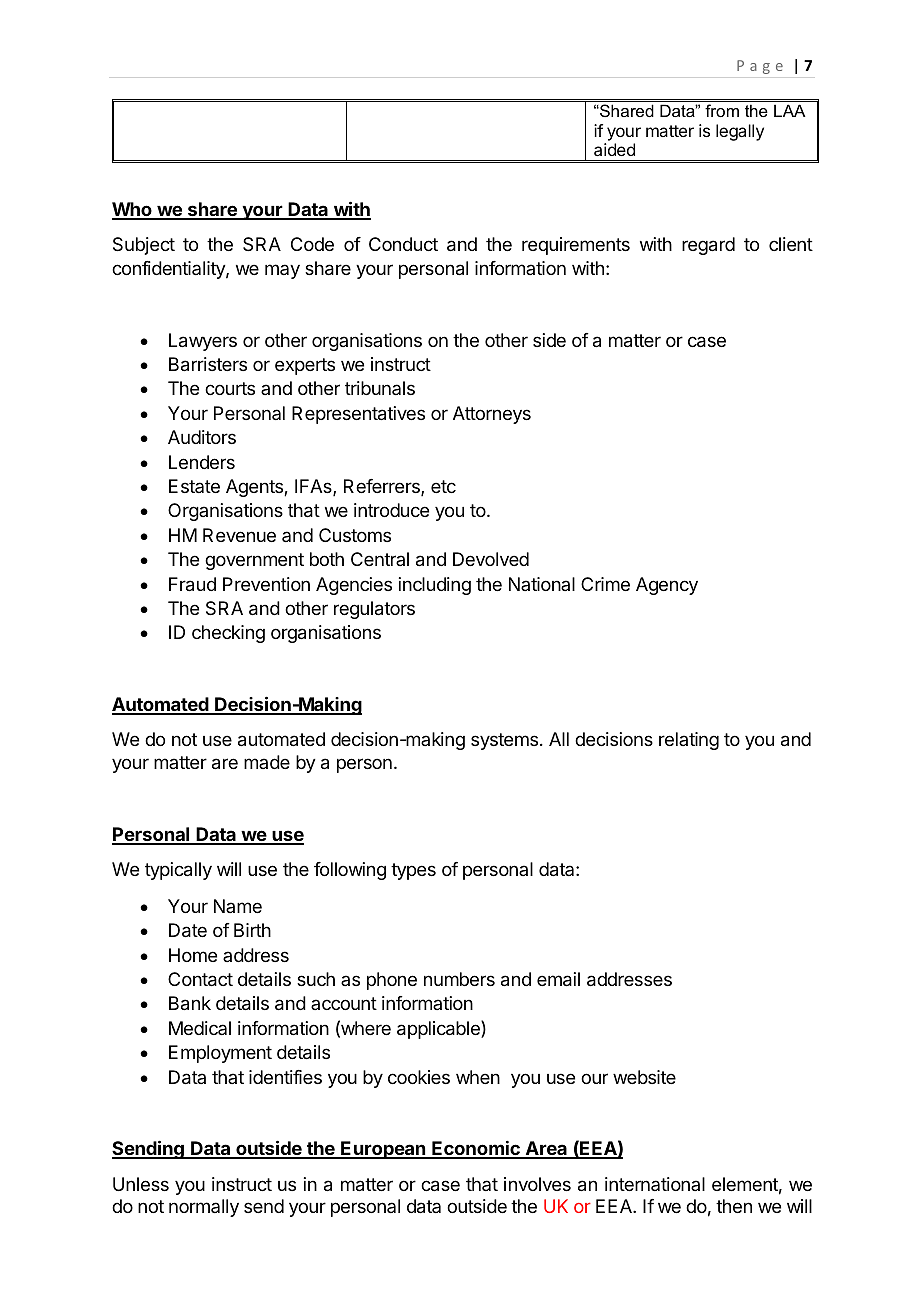 The height and width of the screenshot is (1308, 924). What do you see at coordinates (403, 244) in the screenshot?
I see `Conduct` at bounding box center [403, 244].
